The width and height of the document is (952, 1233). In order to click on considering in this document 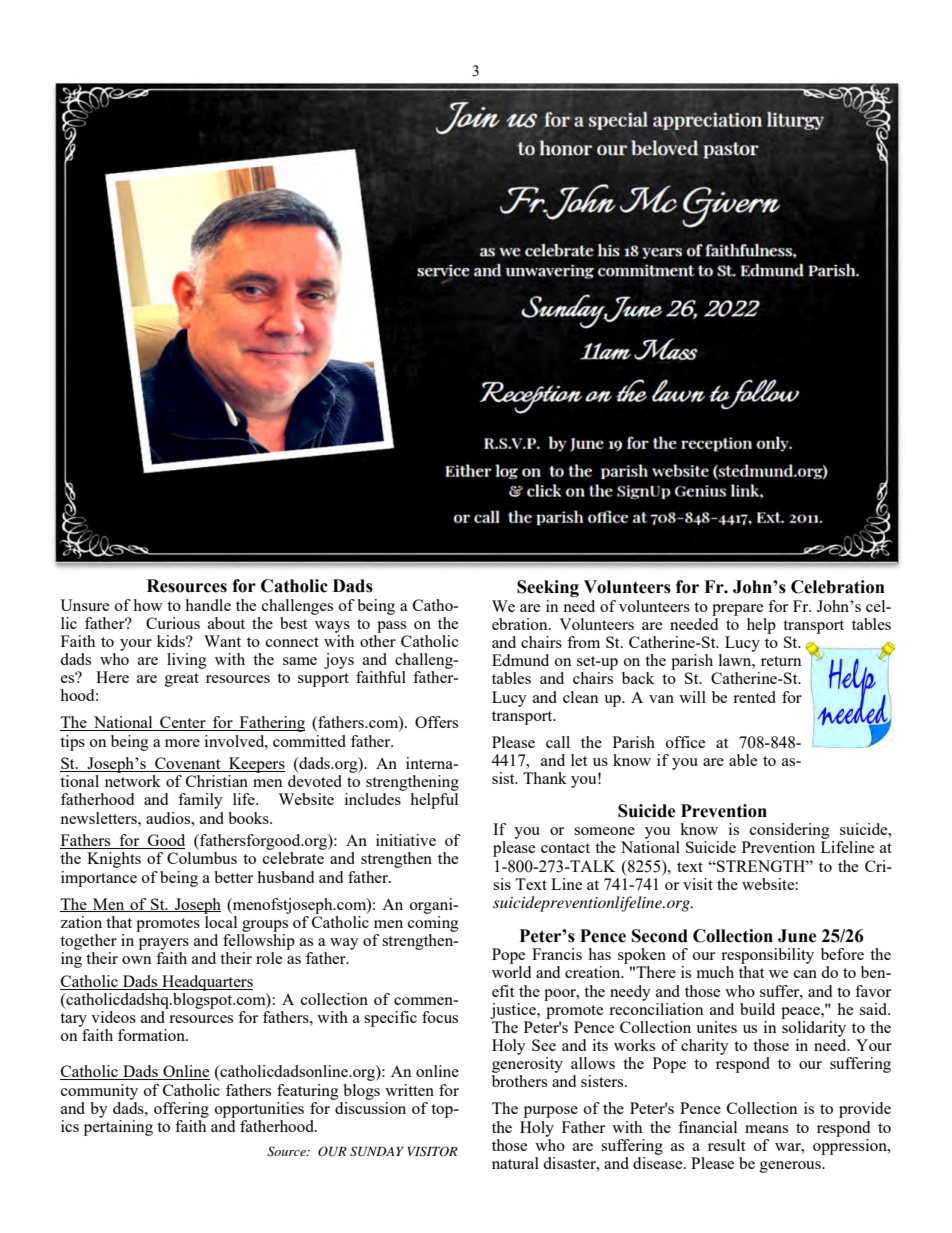, I will do `click(790, 832)`.
